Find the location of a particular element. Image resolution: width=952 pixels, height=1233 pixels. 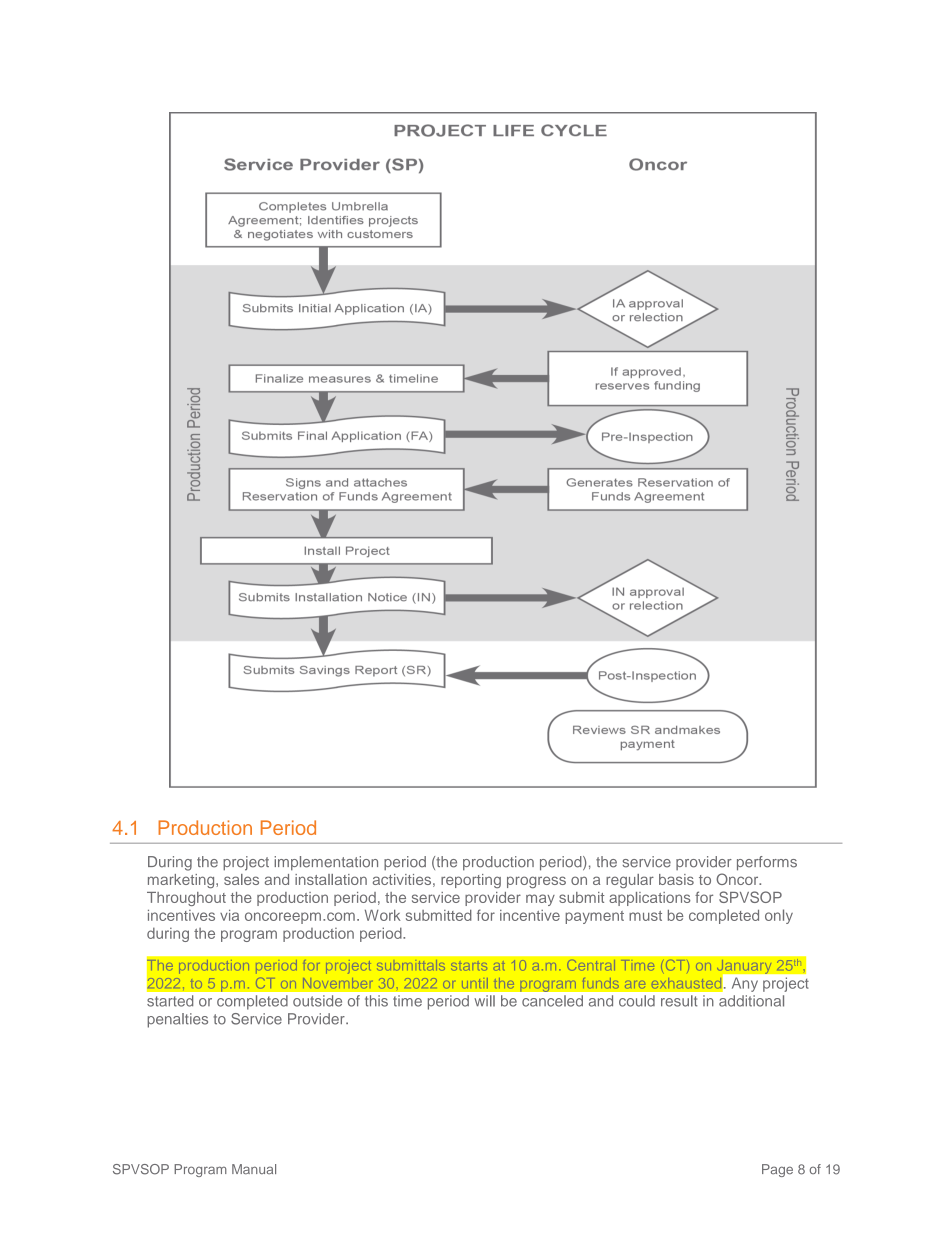

Work is located at coordinates (383, 915).
